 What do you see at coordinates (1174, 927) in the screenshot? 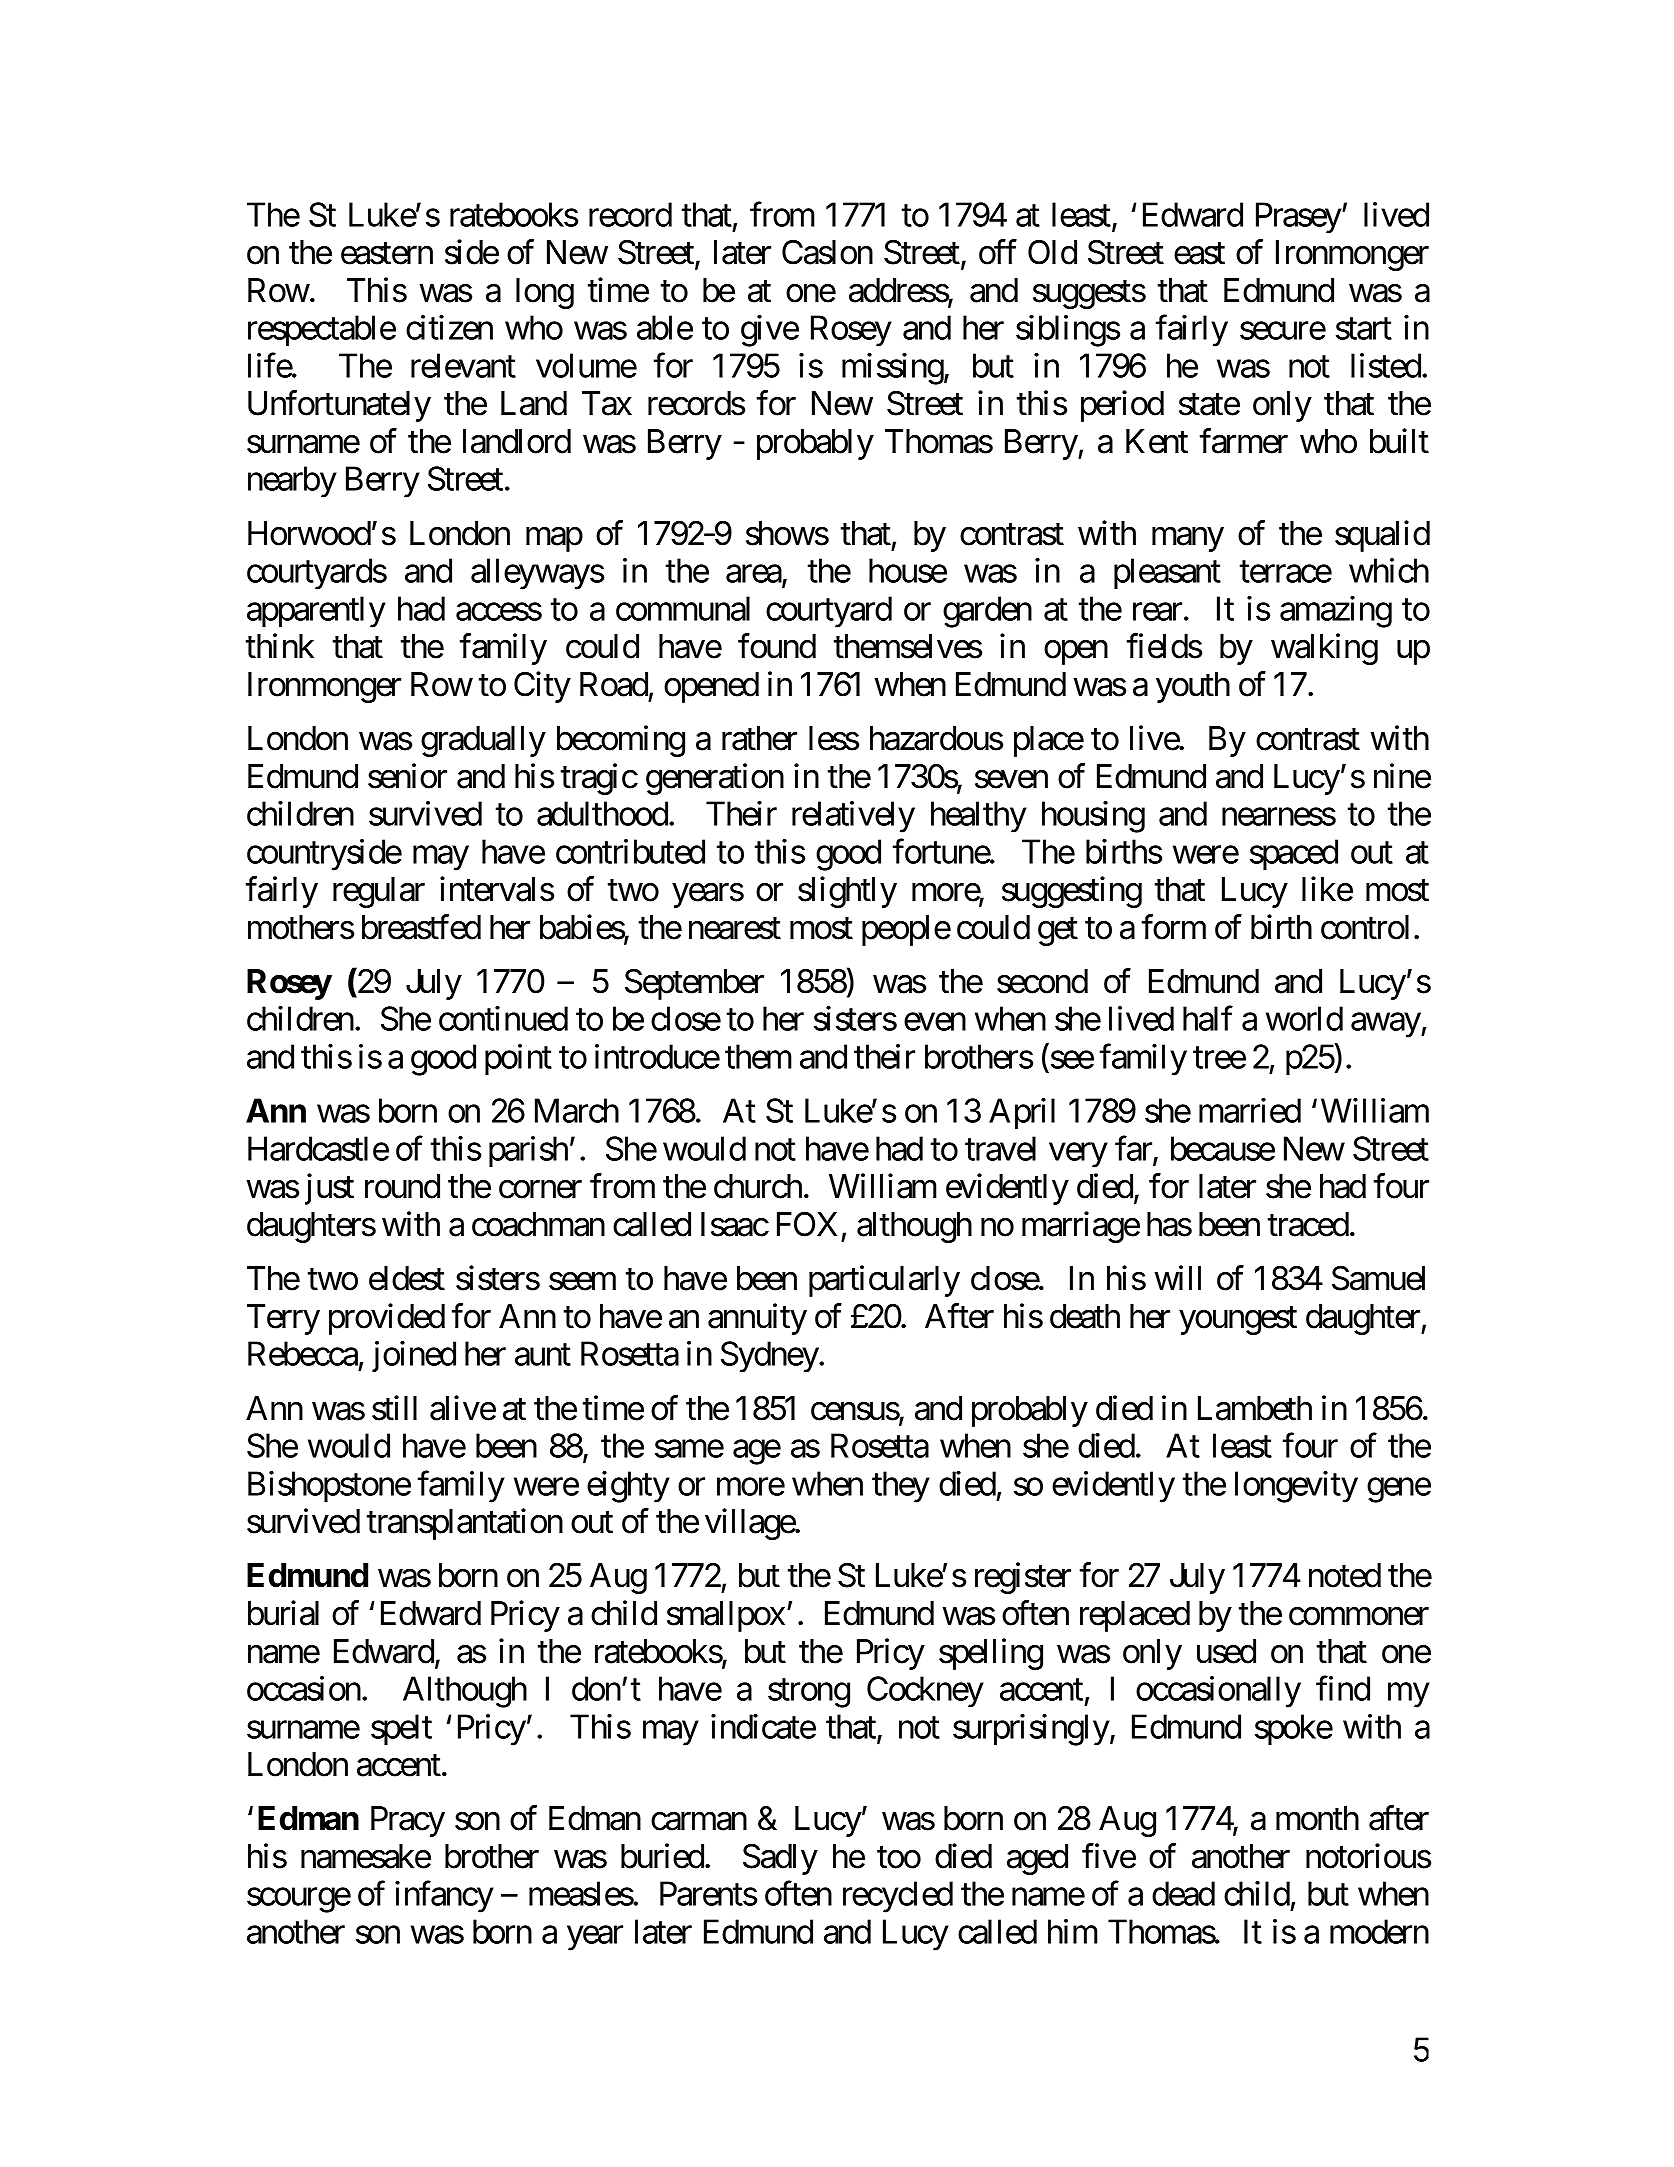
I see `form` at bounding box center [1174, 927].
